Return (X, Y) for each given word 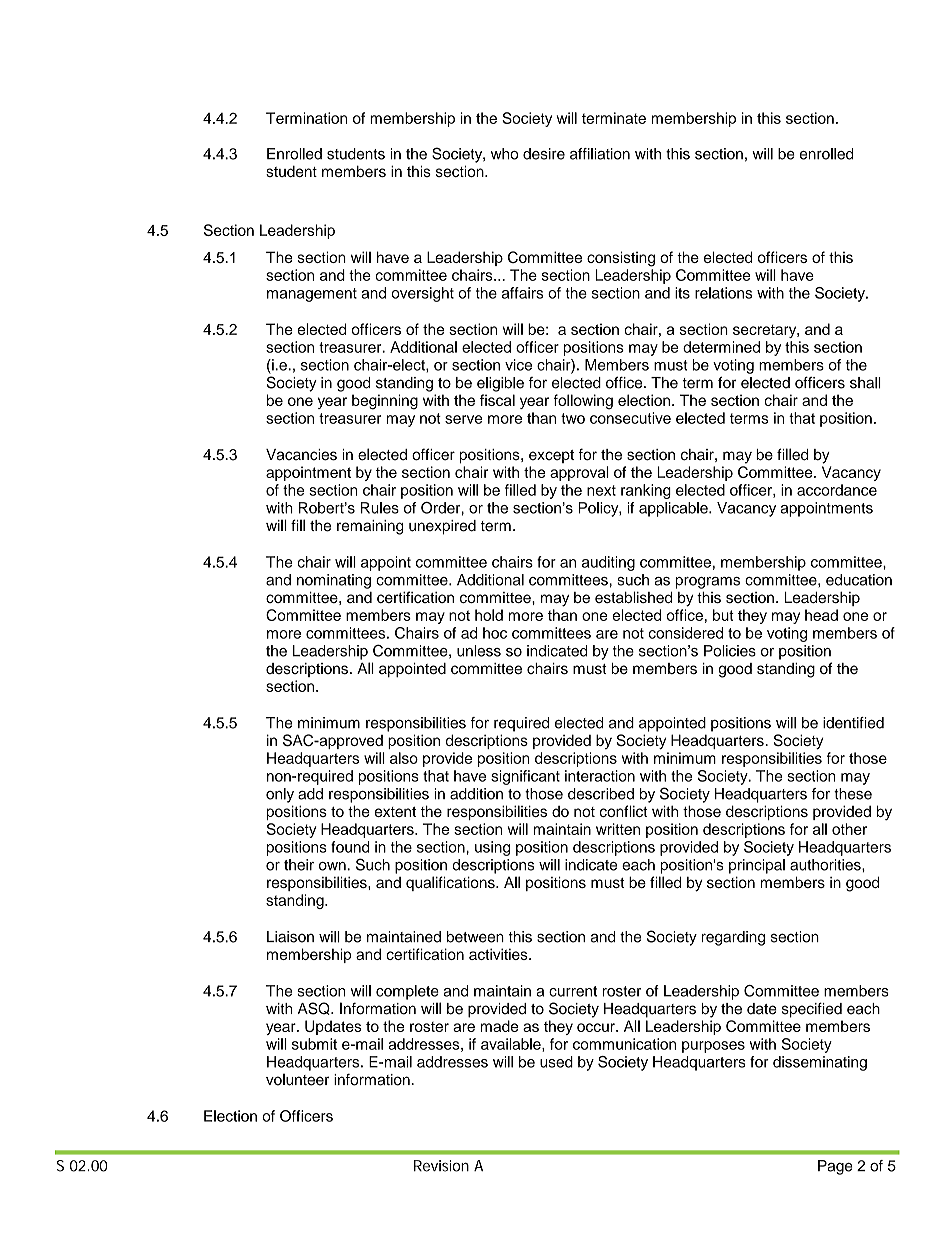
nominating (334, 581)
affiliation (600, 154)
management (312, 295)
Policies (730, 651)
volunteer (297, 1080)
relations (723, 293)
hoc (495, 633)
